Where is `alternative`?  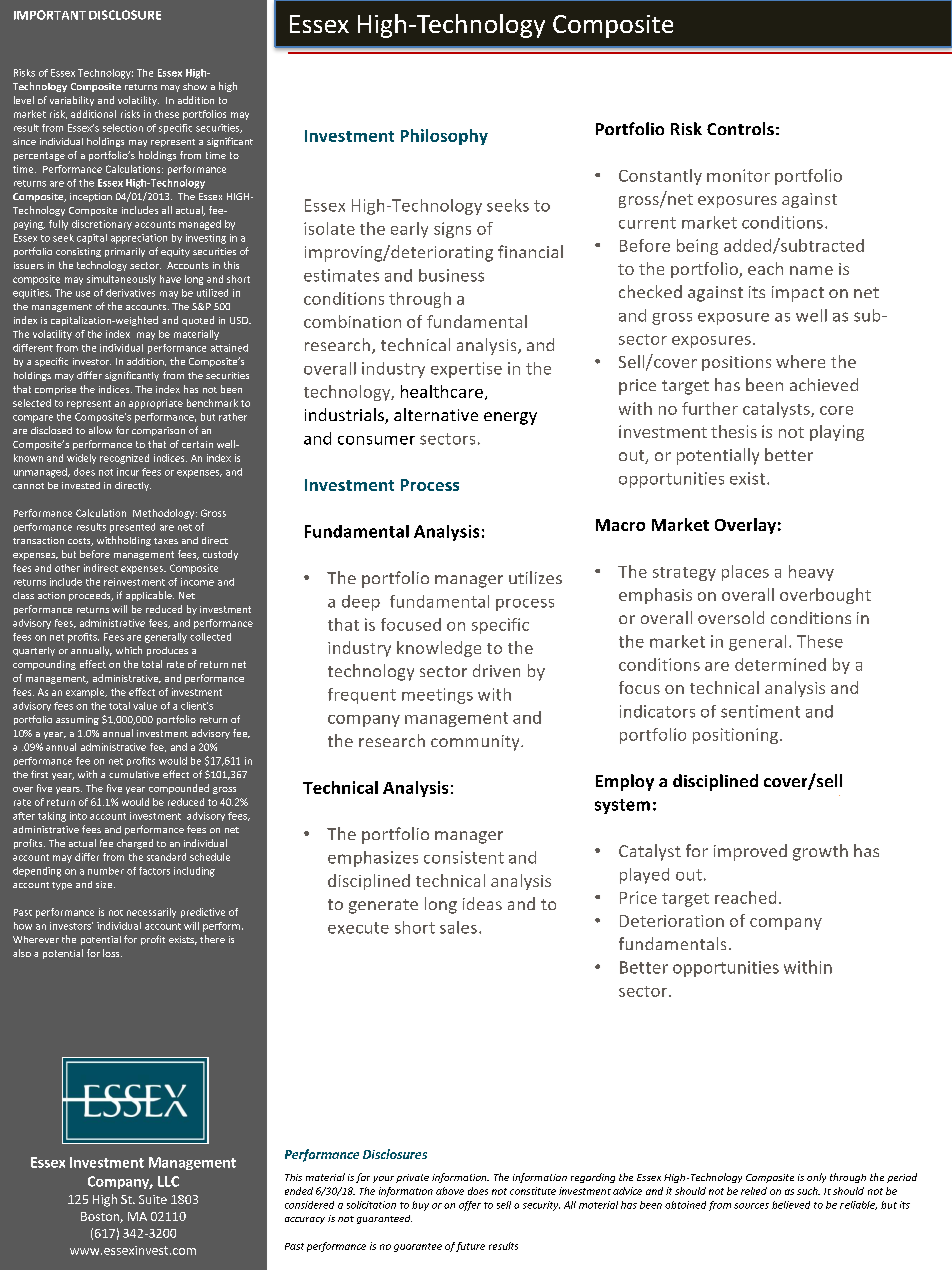
alternative is located at coordinates (436, 414).
